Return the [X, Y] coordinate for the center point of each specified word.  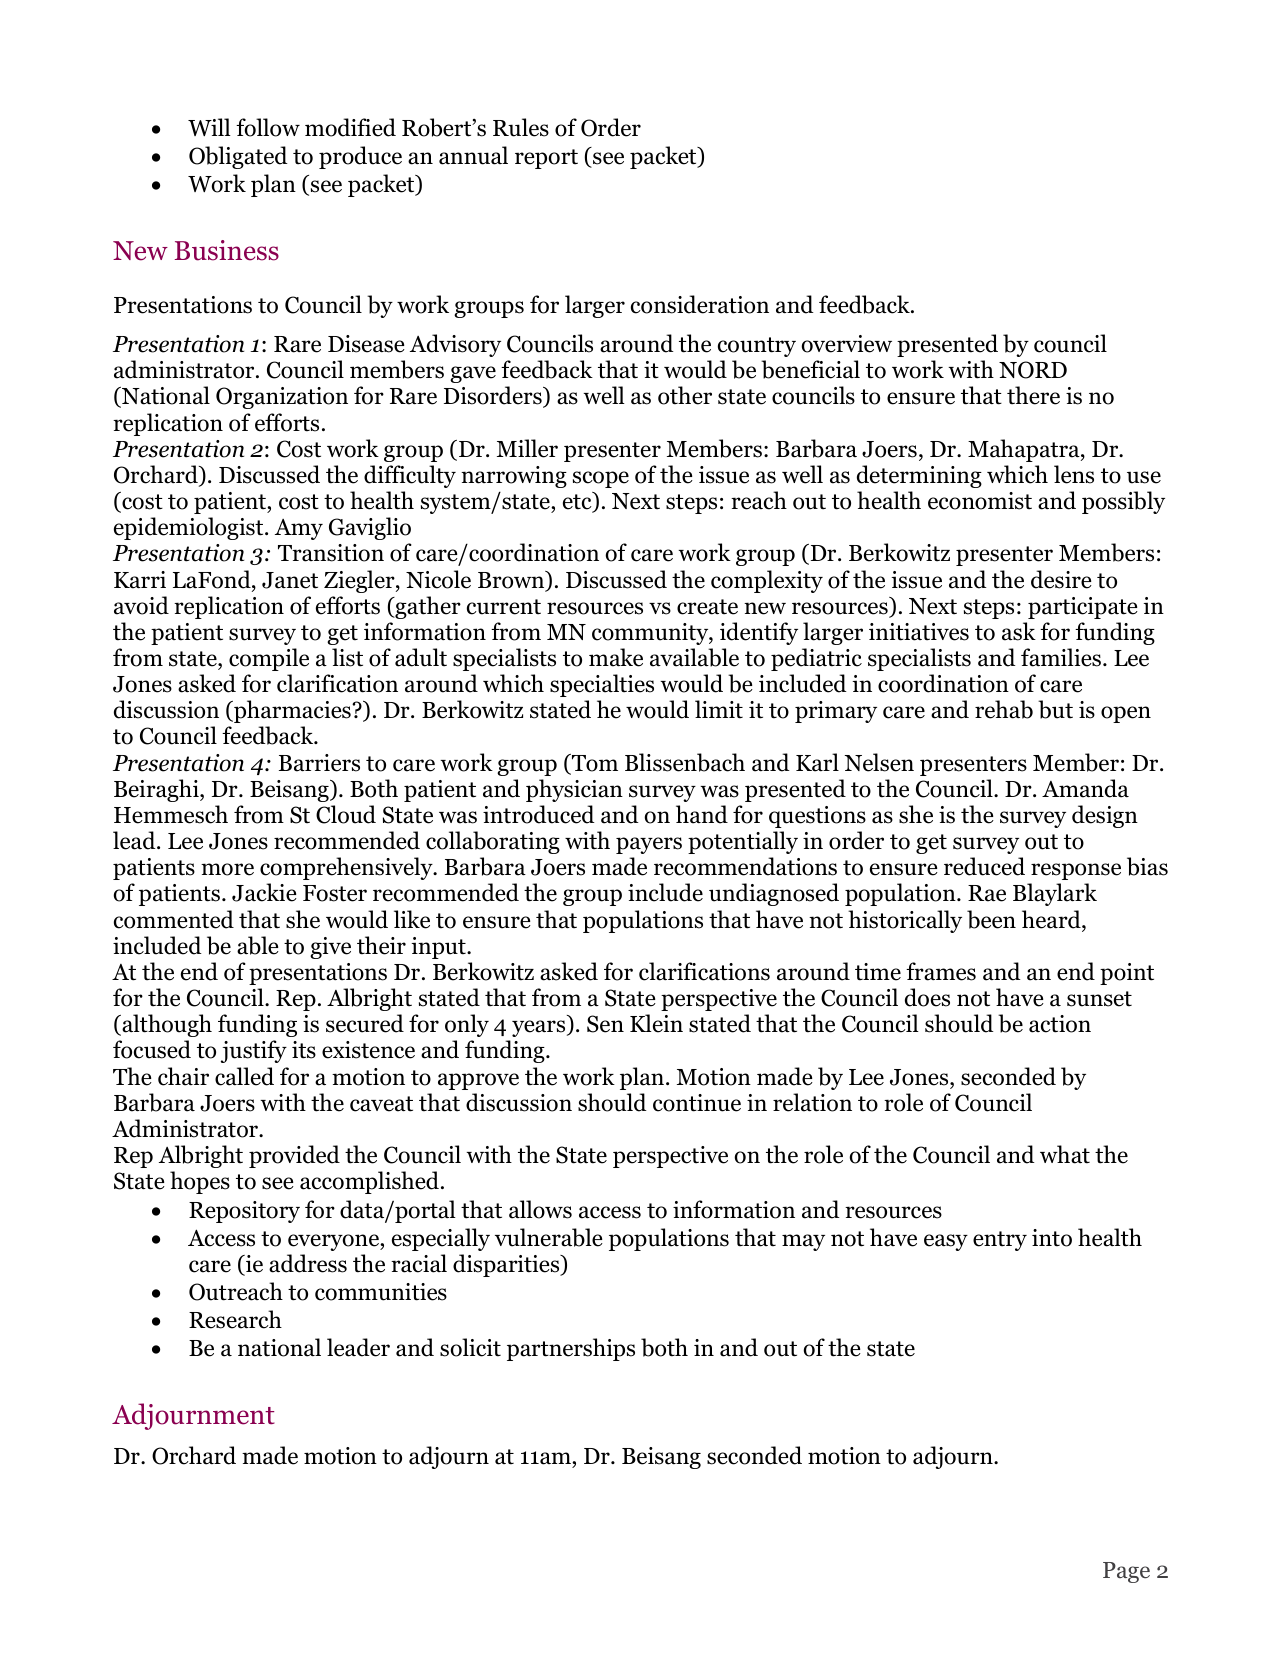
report [546, 159]
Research [235, 1319]
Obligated [238, 157]
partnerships [571, 1349]
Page [1126, 1572]
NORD [1033, 370]
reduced [984, 866]
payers [649, 845]
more [227, 869]
